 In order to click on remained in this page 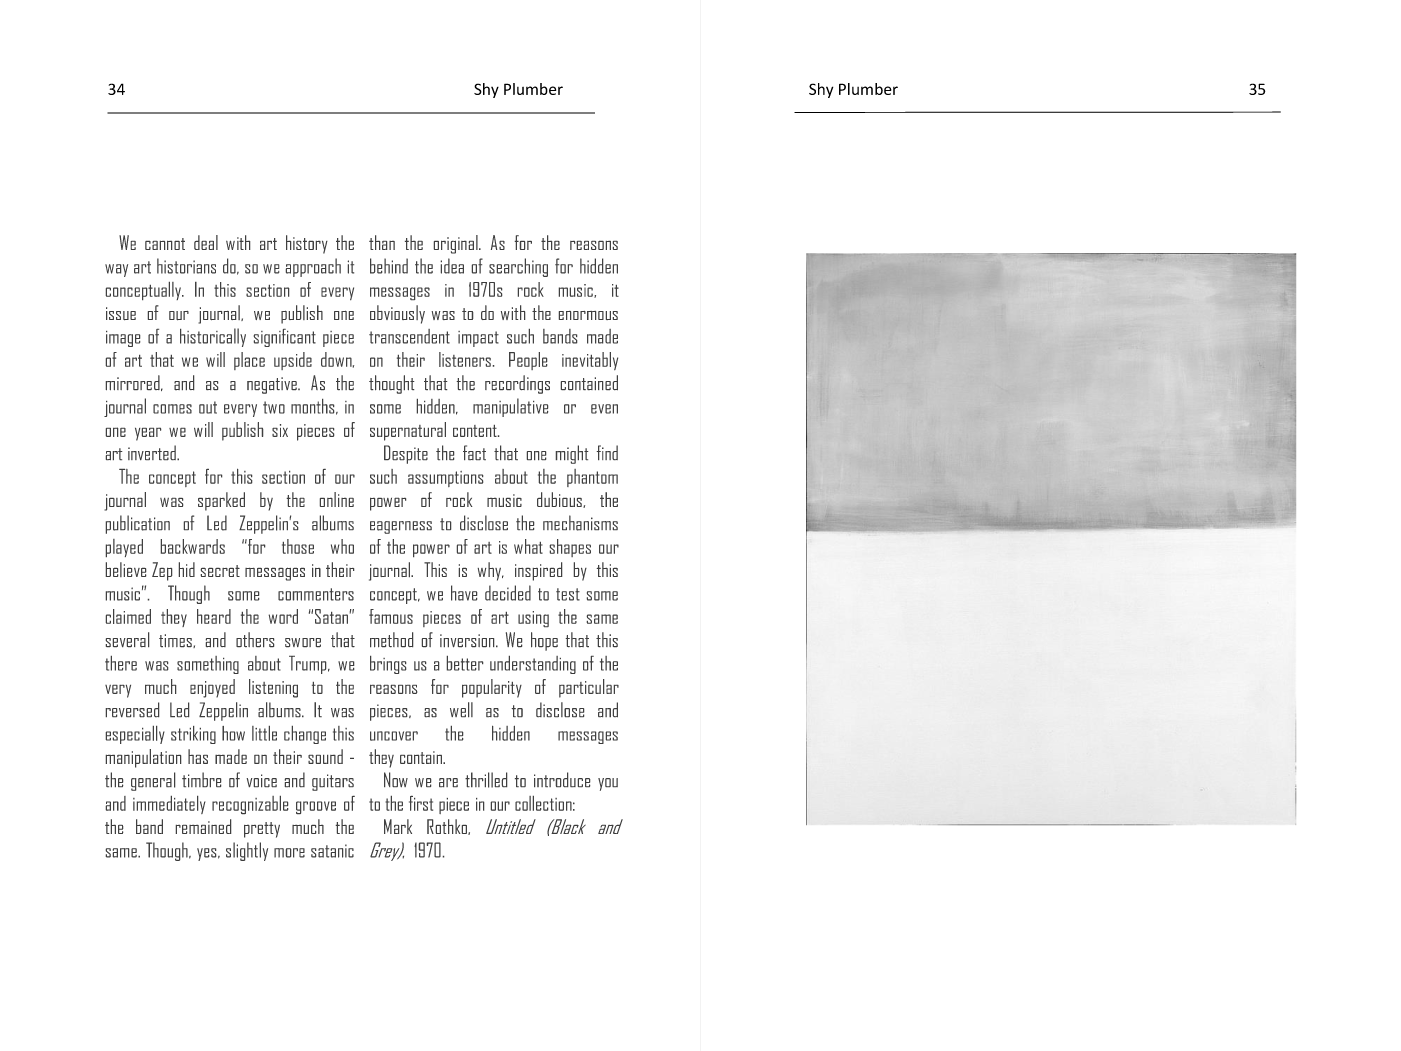, I will do `click(203, 826)`.
